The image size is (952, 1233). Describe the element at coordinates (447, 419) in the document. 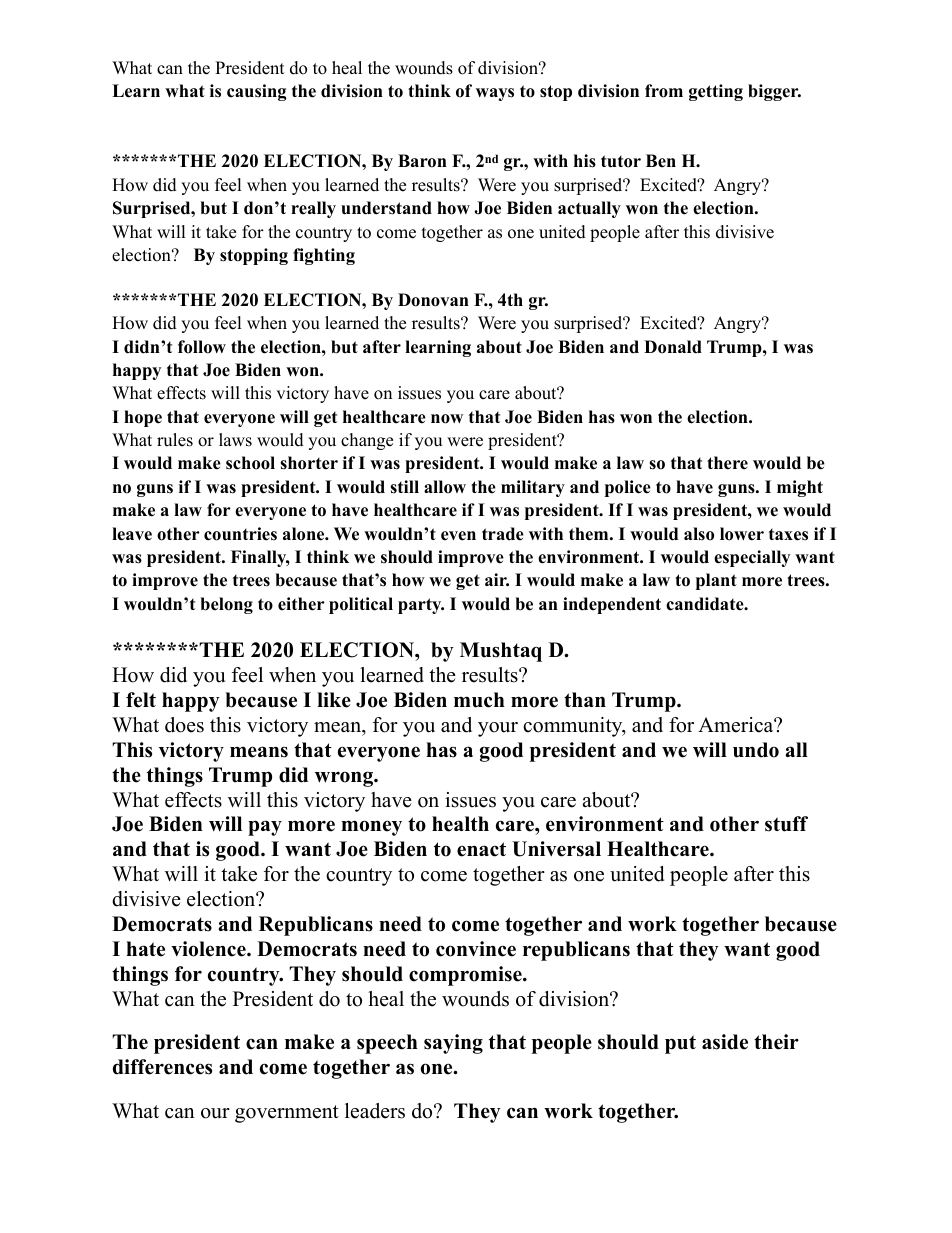

I see `now` at that location.
